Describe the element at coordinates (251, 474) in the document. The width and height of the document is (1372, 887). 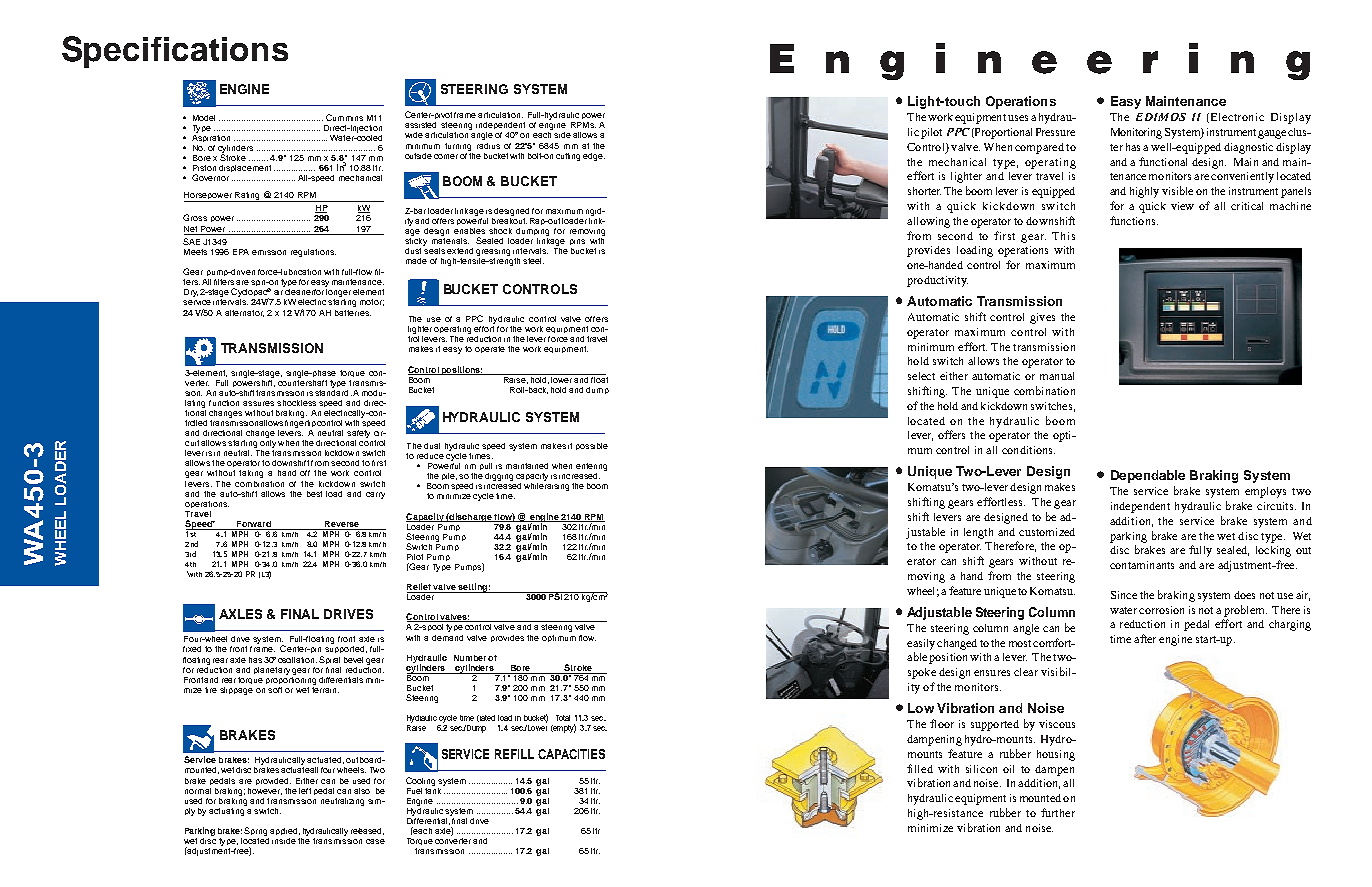
I see `taking` at that location.
